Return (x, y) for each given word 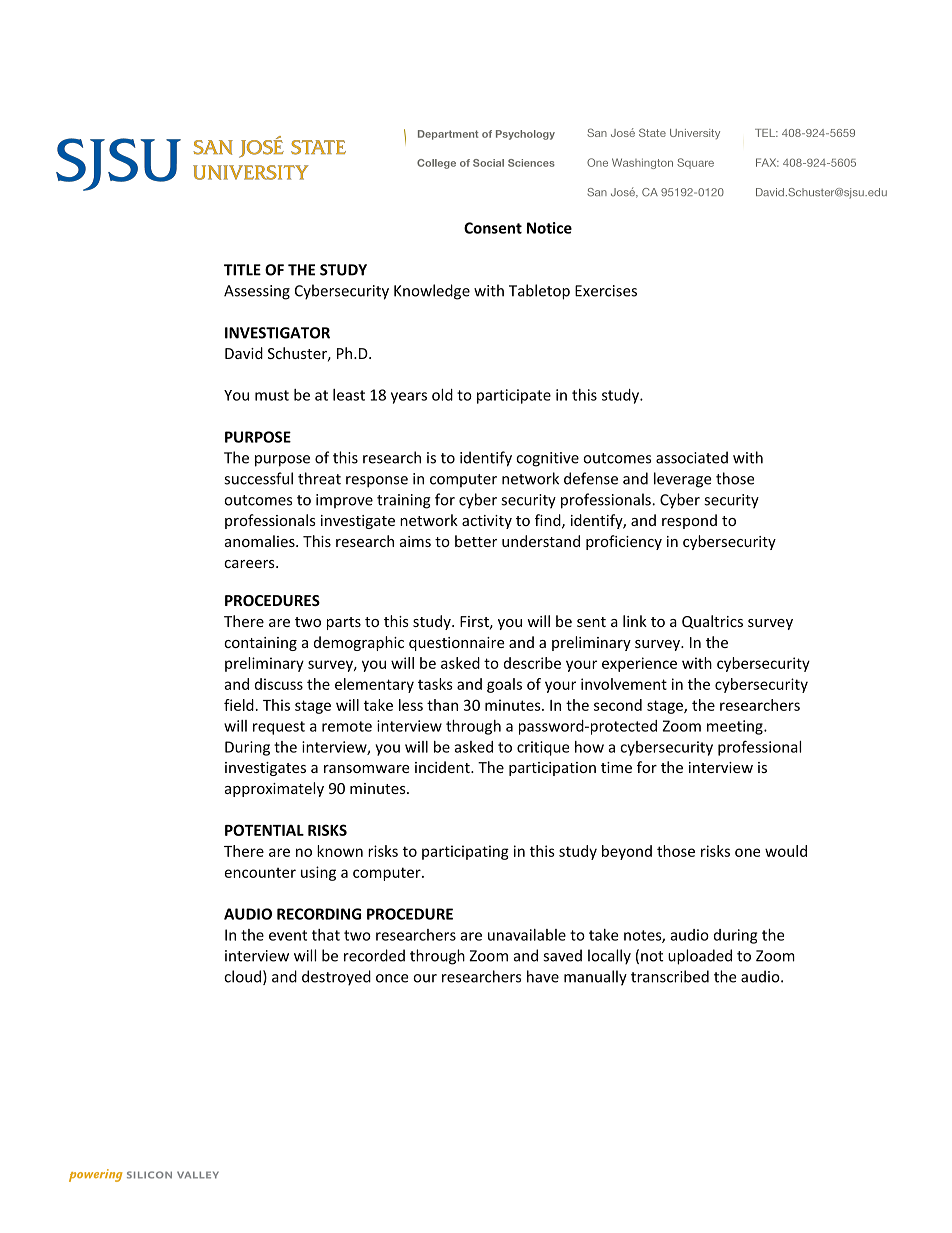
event (288, 935)
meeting (736, 727)
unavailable (527, 935)
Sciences (531, 163)
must (272, 395)
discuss (279, 684)
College (436, 164)
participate (514, 396)
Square (695, 163)
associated (692, 457)
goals (504, 685)
